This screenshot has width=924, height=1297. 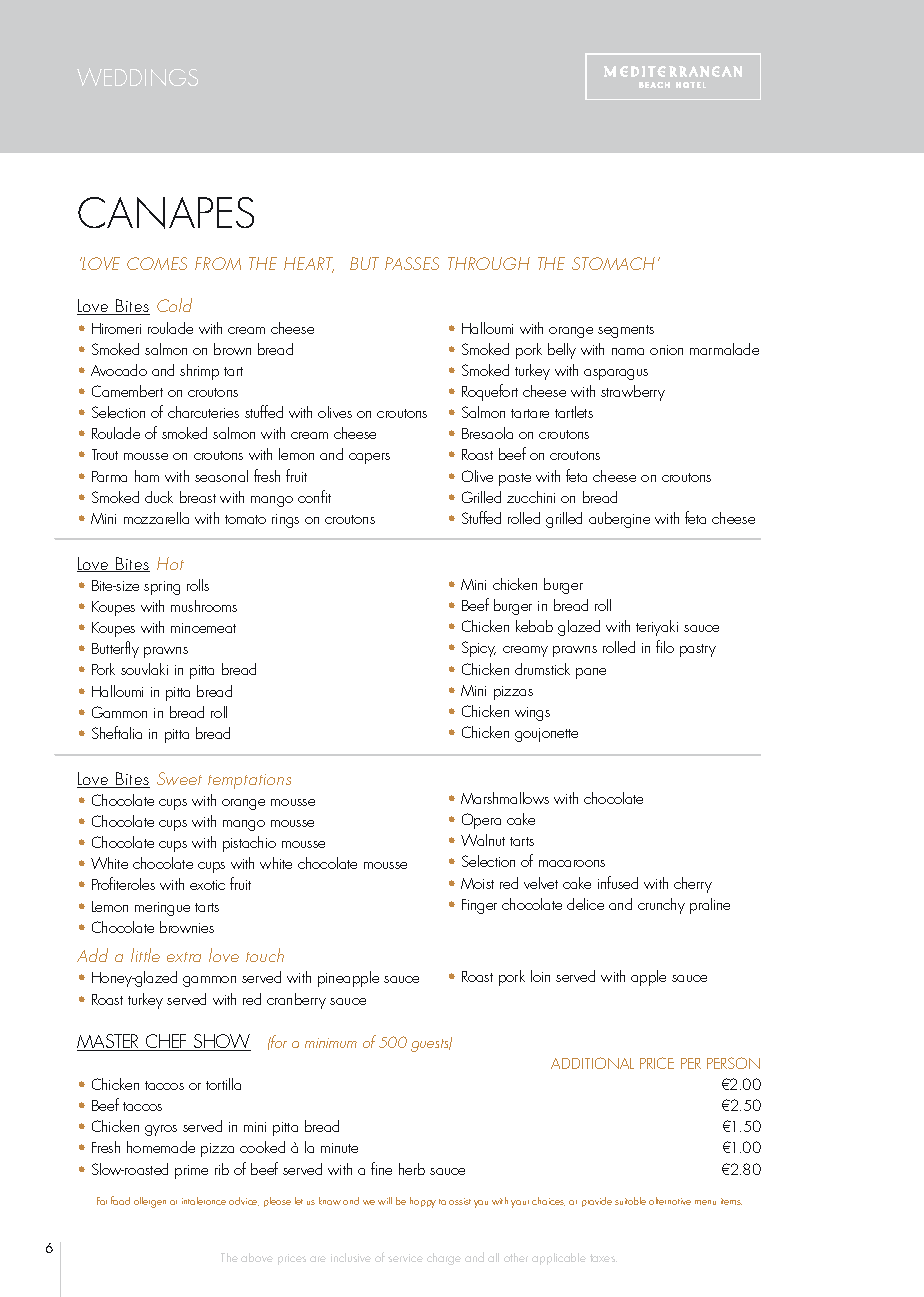 I want to click on STOMACH, so click(x=613, y=263).
